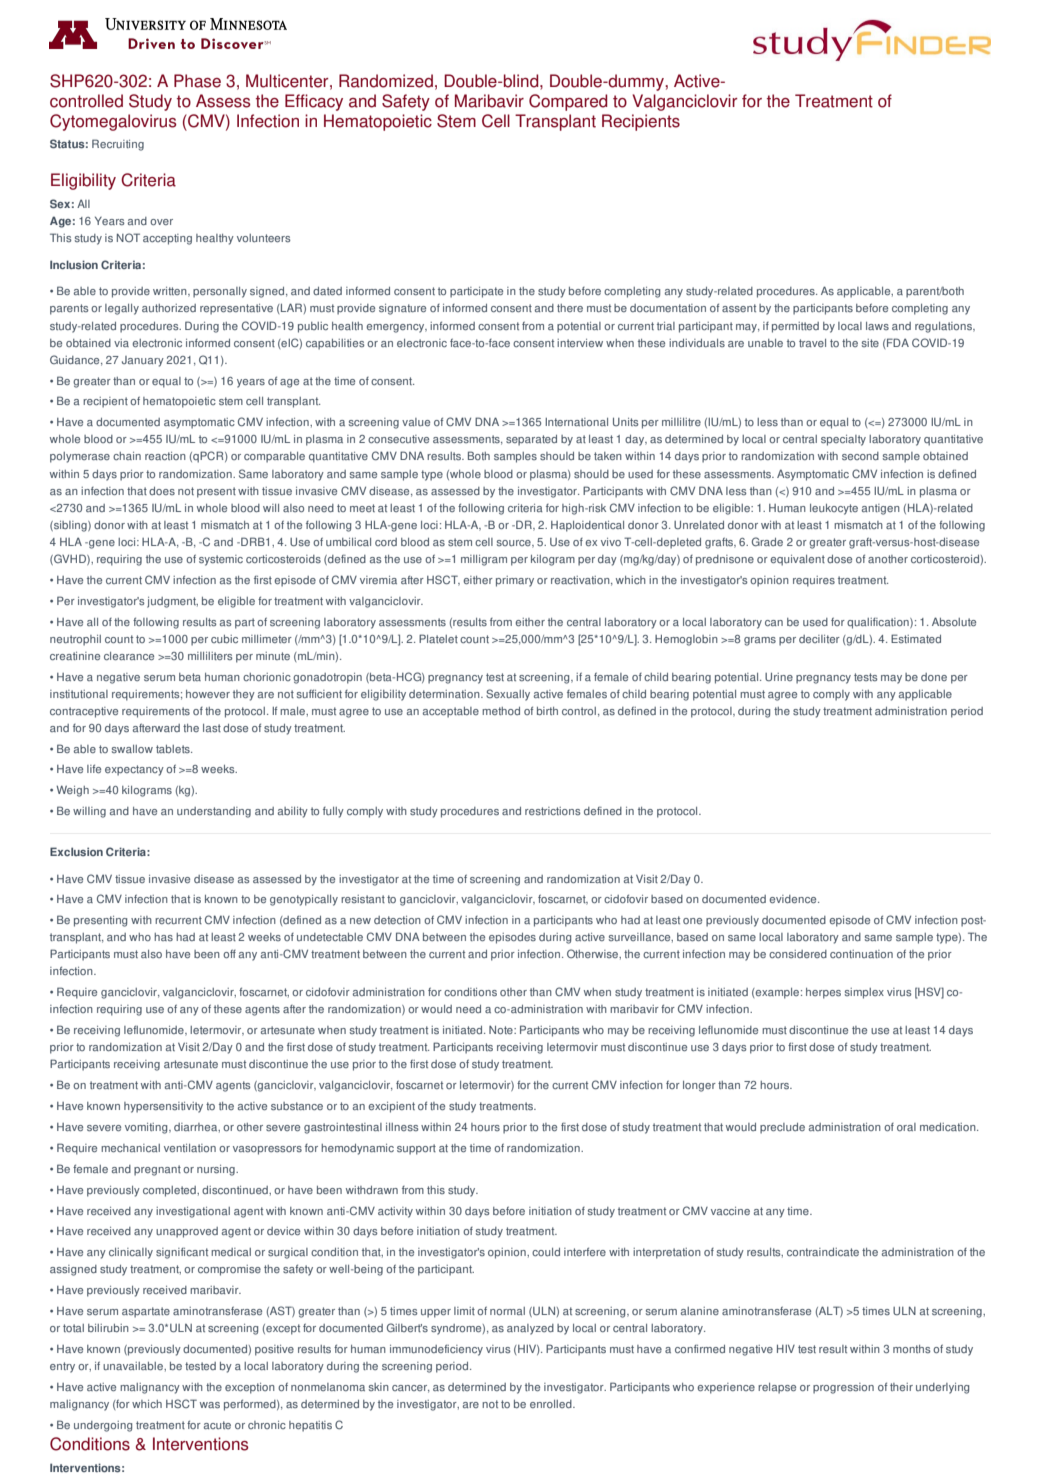 The width and height of the image is (1042, 1475). Describe the element at coordinates (132, 749) in the image. I see `swallow` at that location.
